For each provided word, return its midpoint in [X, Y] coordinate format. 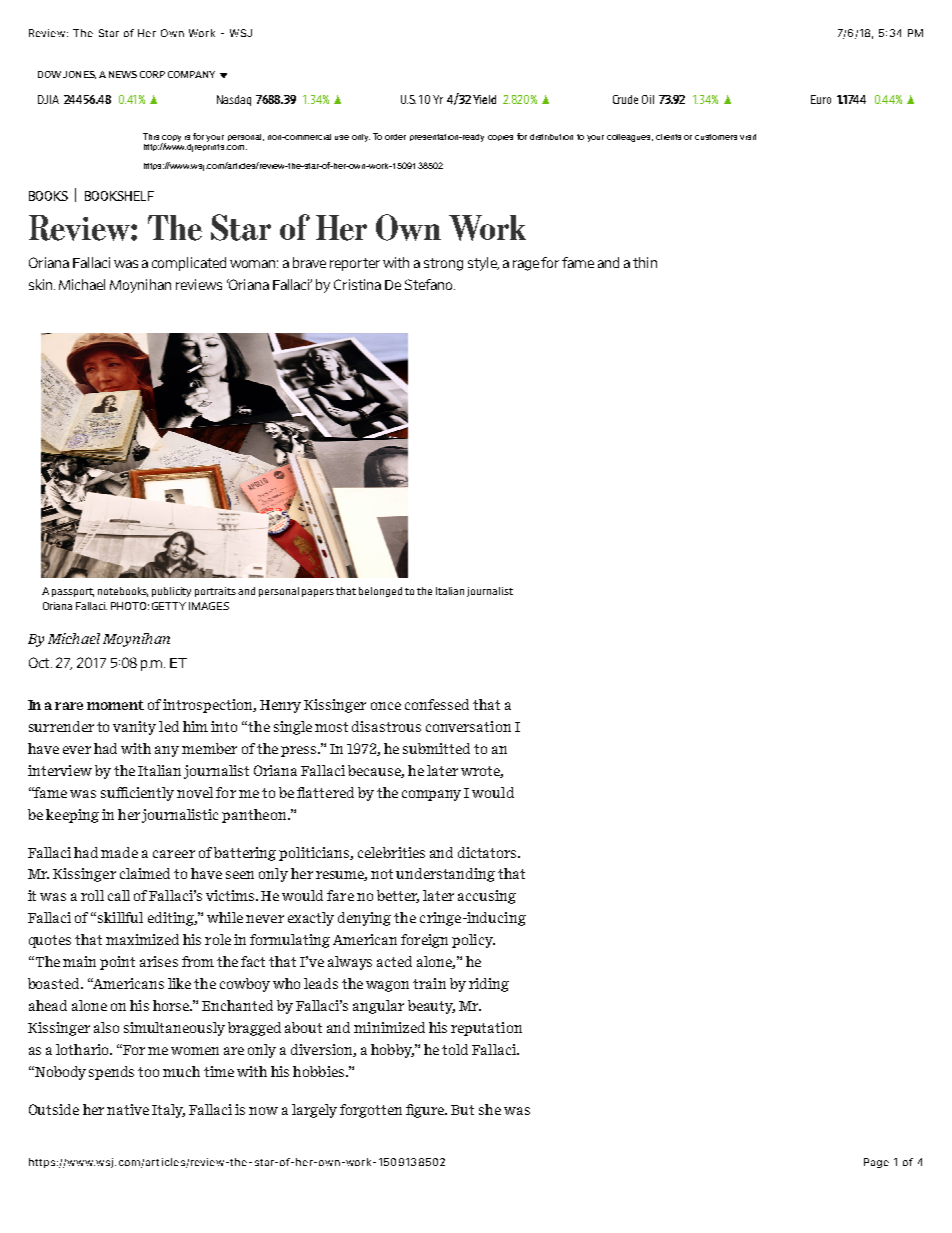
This [151, 136]
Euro [821, 99]
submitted [436, 748]
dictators [488, 852]
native [128, 1109]
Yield [484, 99]
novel [195, 792]
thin [645, 262]
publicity [171, 592]
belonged [380, 592]
